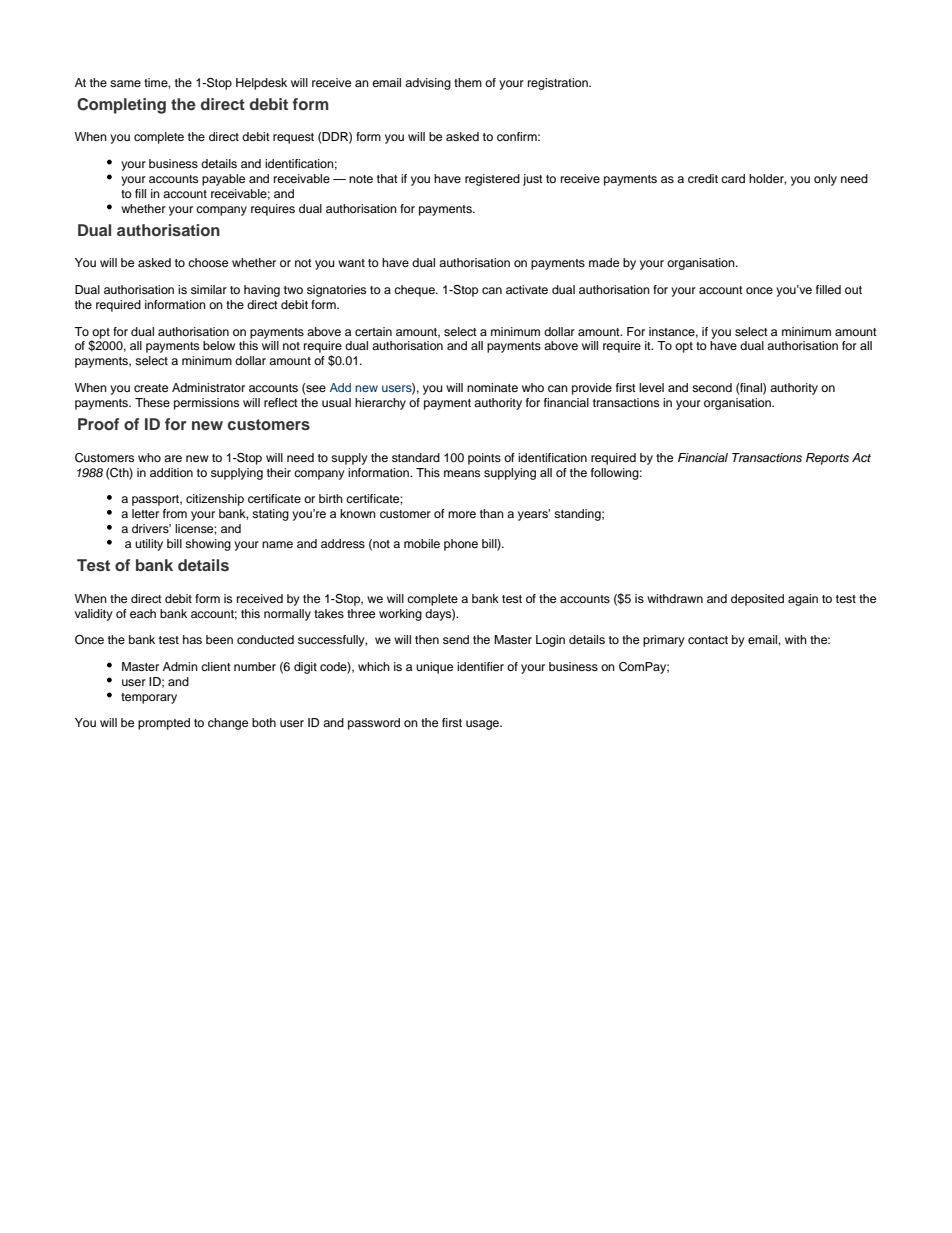 The image size is (952, 1233). What do you see at coordinates (527, 289) in the image?
I see `activate` at bounding box center [527, 289].
